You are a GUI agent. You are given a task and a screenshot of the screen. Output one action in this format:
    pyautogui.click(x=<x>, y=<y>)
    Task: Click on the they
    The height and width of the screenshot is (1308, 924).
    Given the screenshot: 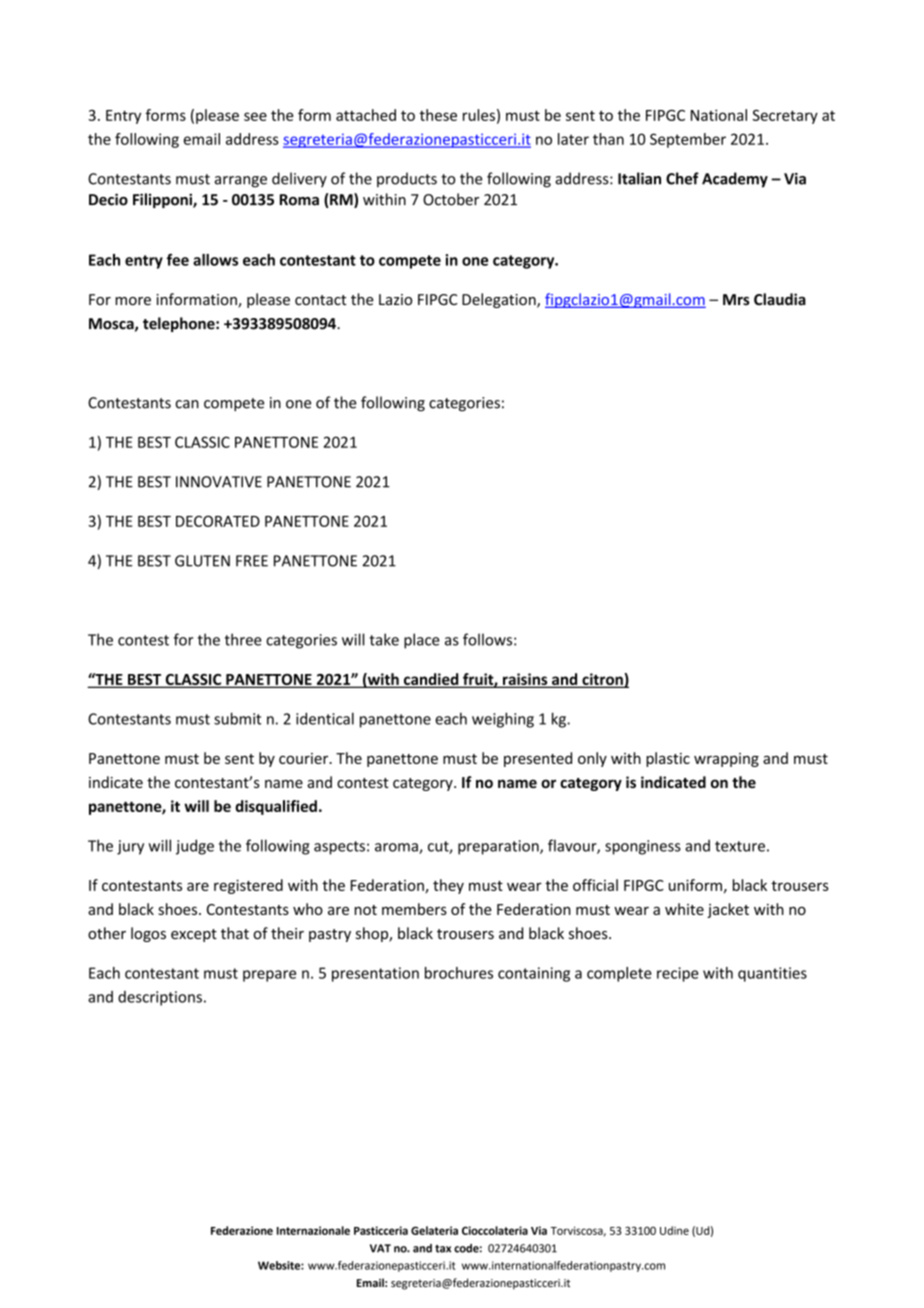 What is the action you would take?
    pyautogui.click(x=448, y=886)
